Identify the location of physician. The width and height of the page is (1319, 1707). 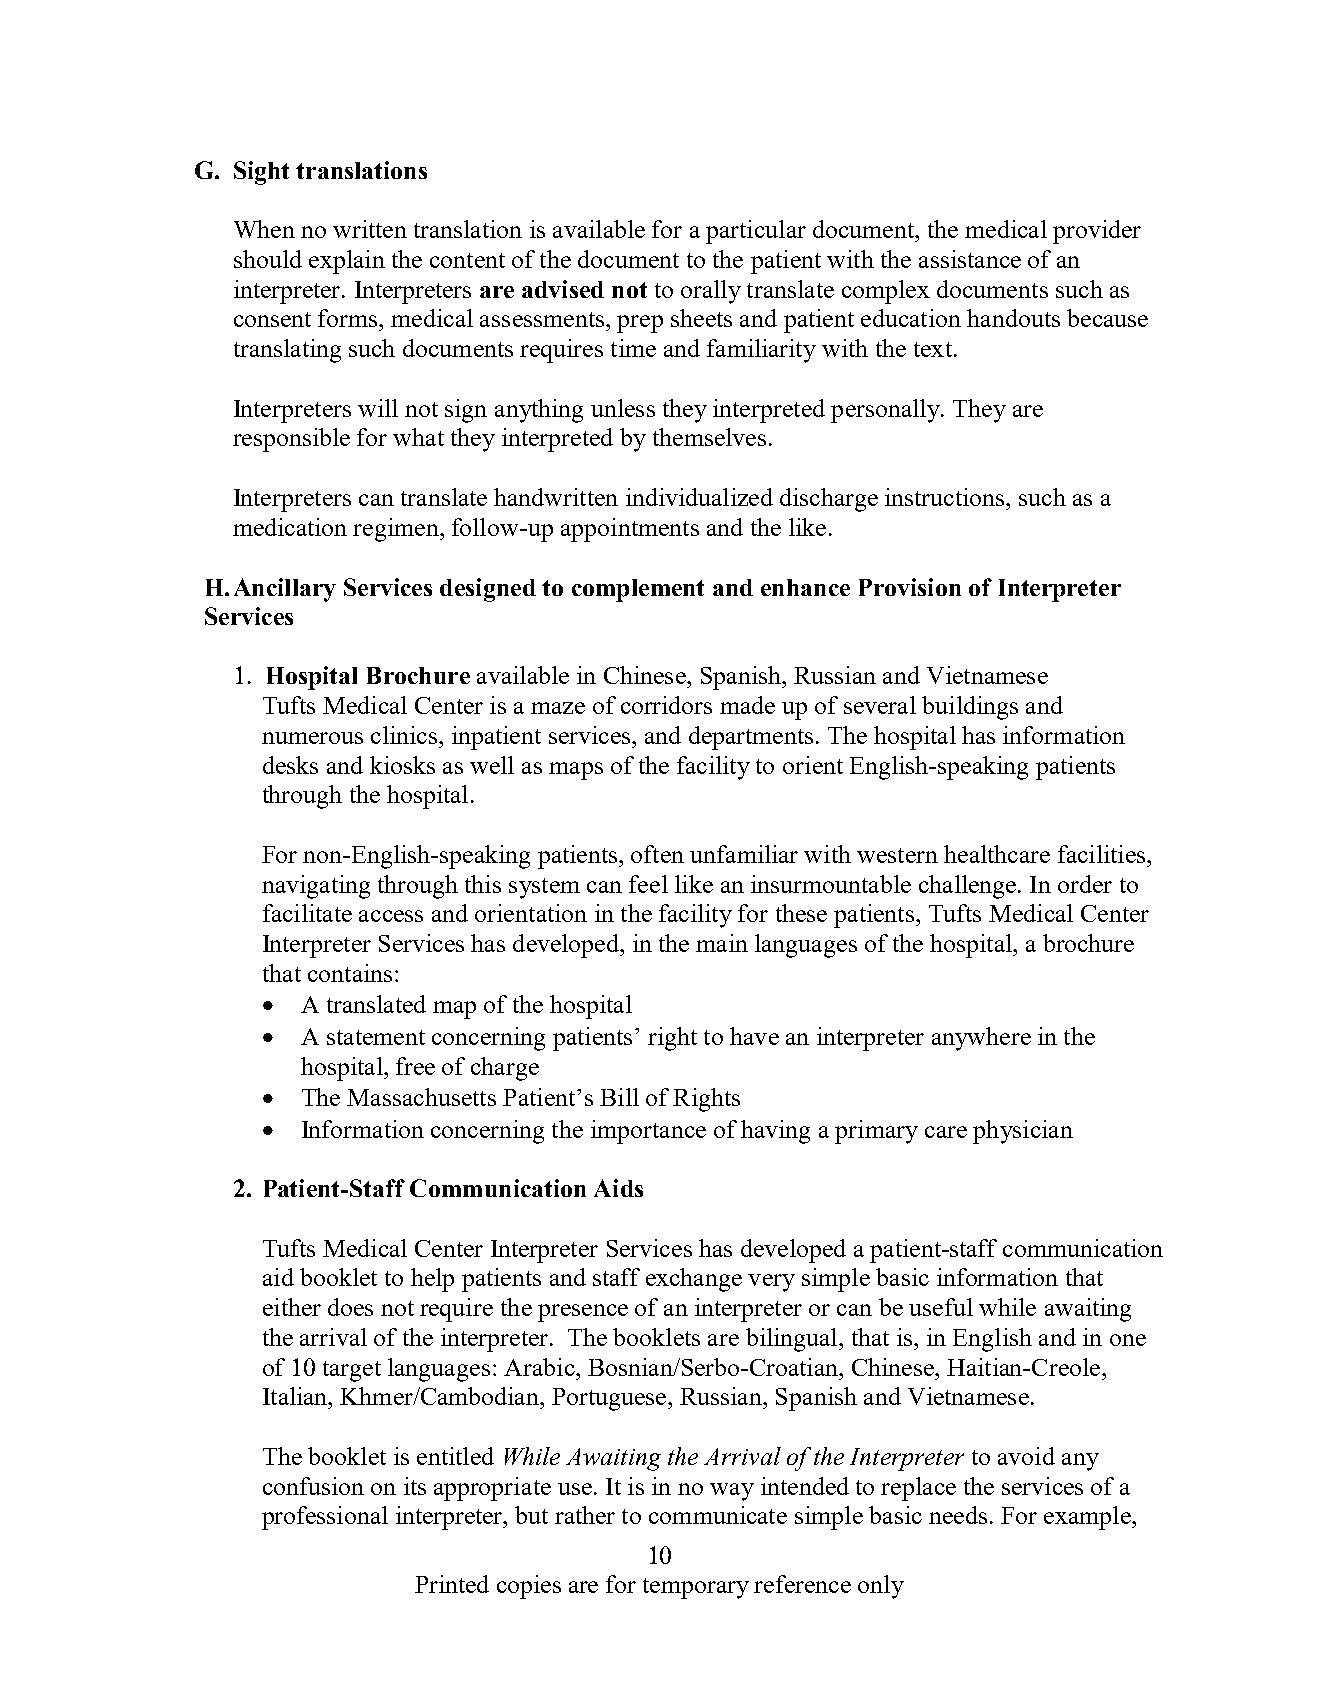
(1023, 1132).
